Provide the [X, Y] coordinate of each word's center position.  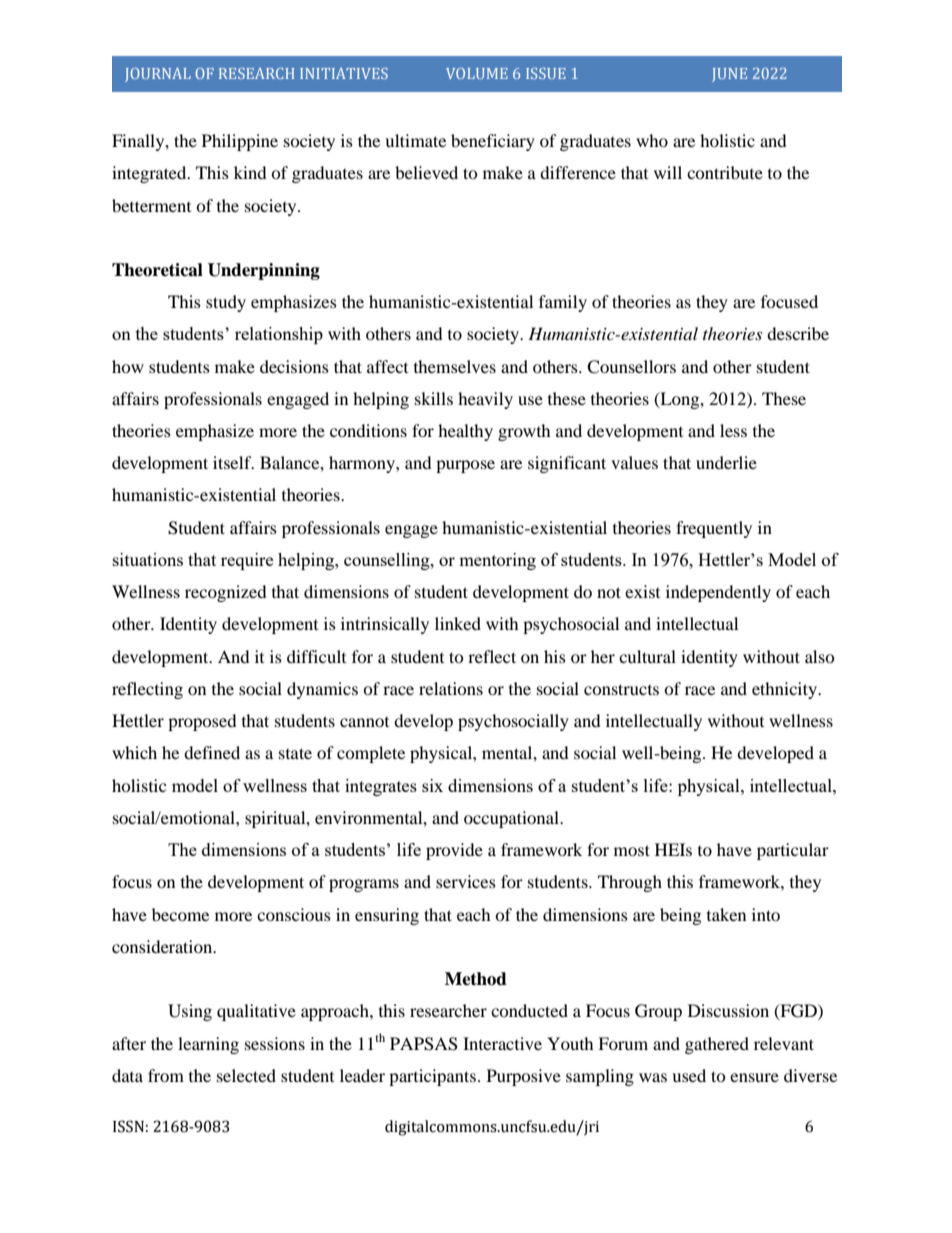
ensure [754, 1077]
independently [718, 593]
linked [458, 623]
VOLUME [477, 73]
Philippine [240, 142]
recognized [226, 593]
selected [246, 1075]
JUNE [729, 75]
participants [432, 1077]
